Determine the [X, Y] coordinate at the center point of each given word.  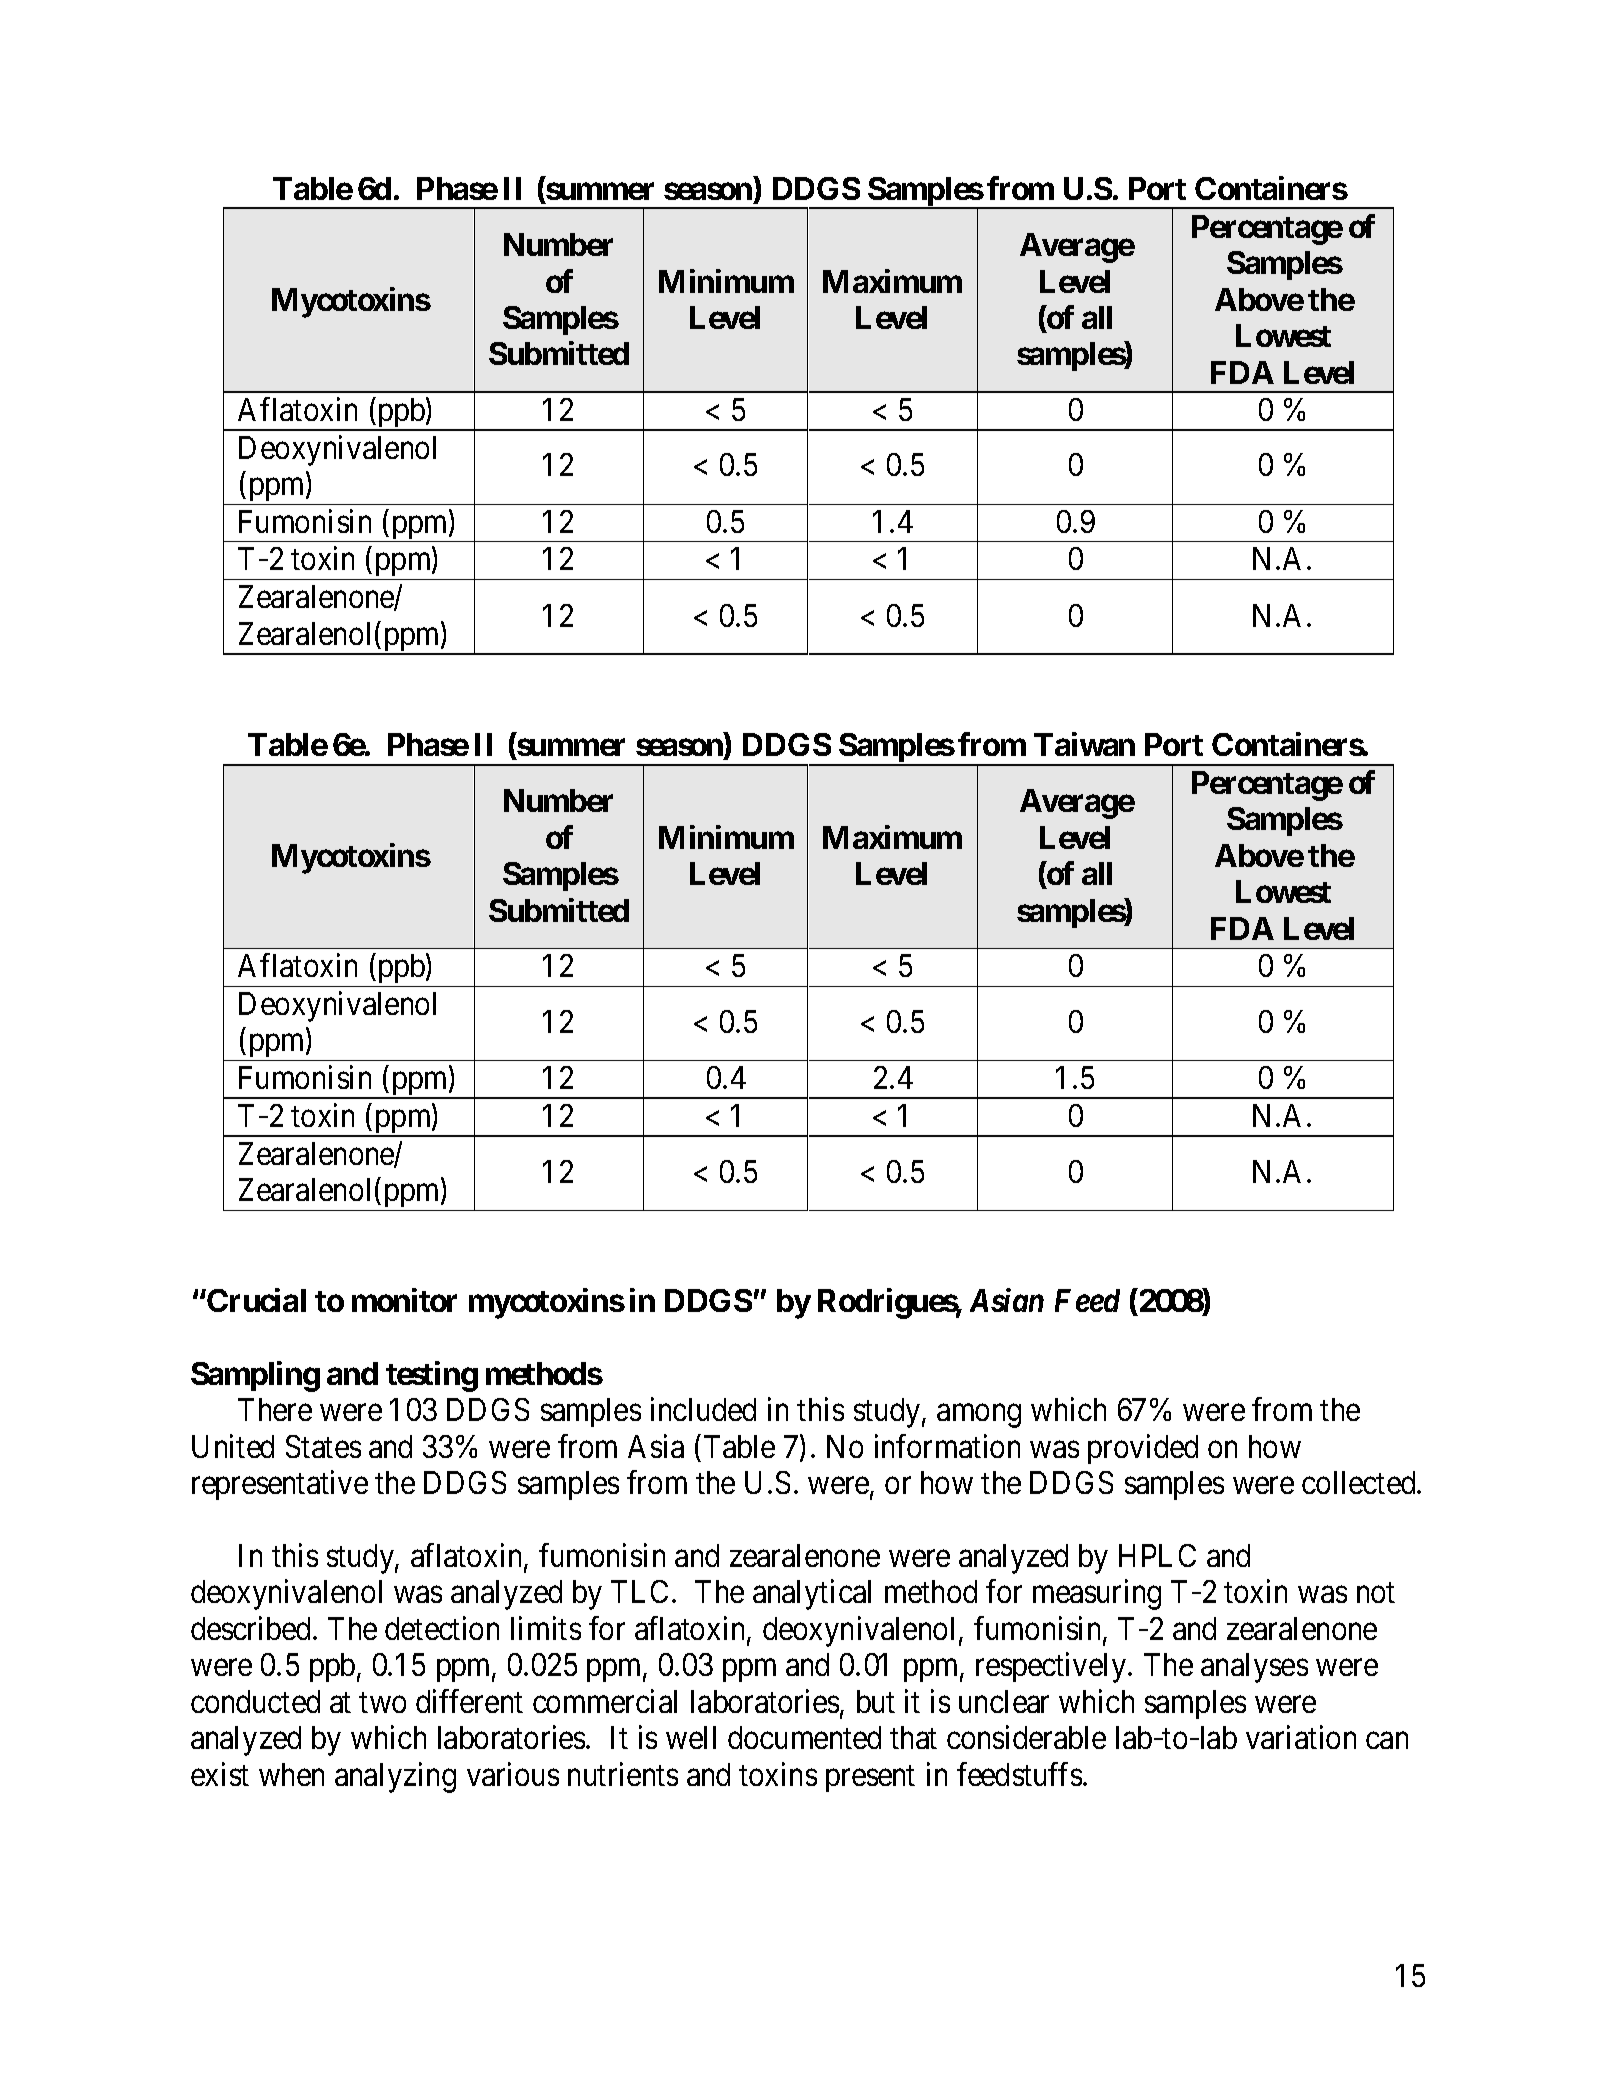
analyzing [395, 1777]
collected [1360, 1482]
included [703, 1409]
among [979, 1416]
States [323, 1446]
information [947, 1446]
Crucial [255, 1300]
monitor [404, 1300]
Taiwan [1084, 744]
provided [1143, 1449]
